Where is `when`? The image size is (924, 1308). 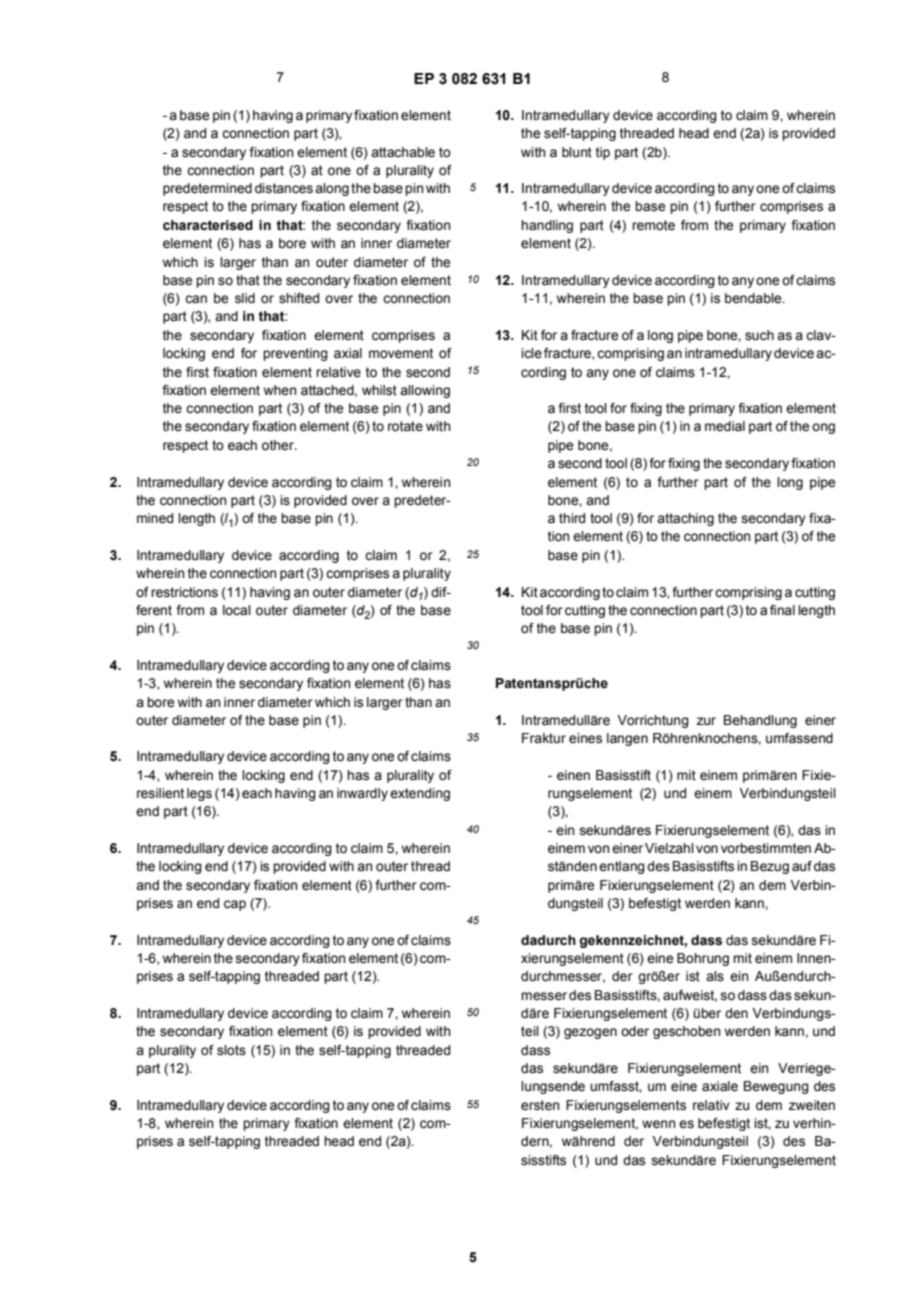 when is located at coordinates (280, 390).
